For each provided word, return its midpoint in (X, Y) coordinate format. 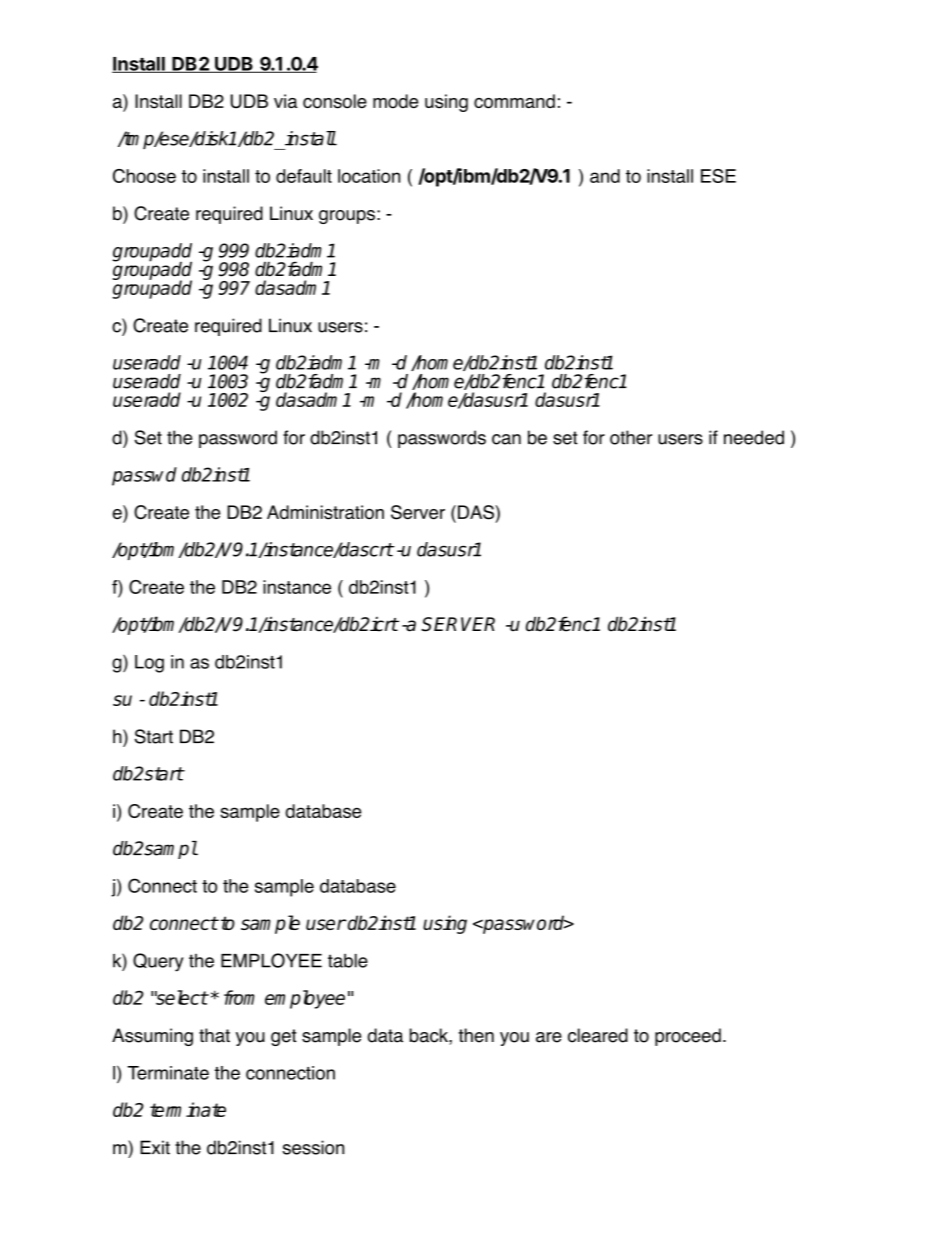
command (514, 101)
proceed (688, 1037)
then (476, 1035)
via (286, 101)
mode (395, 101)
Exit (155, 1147)
